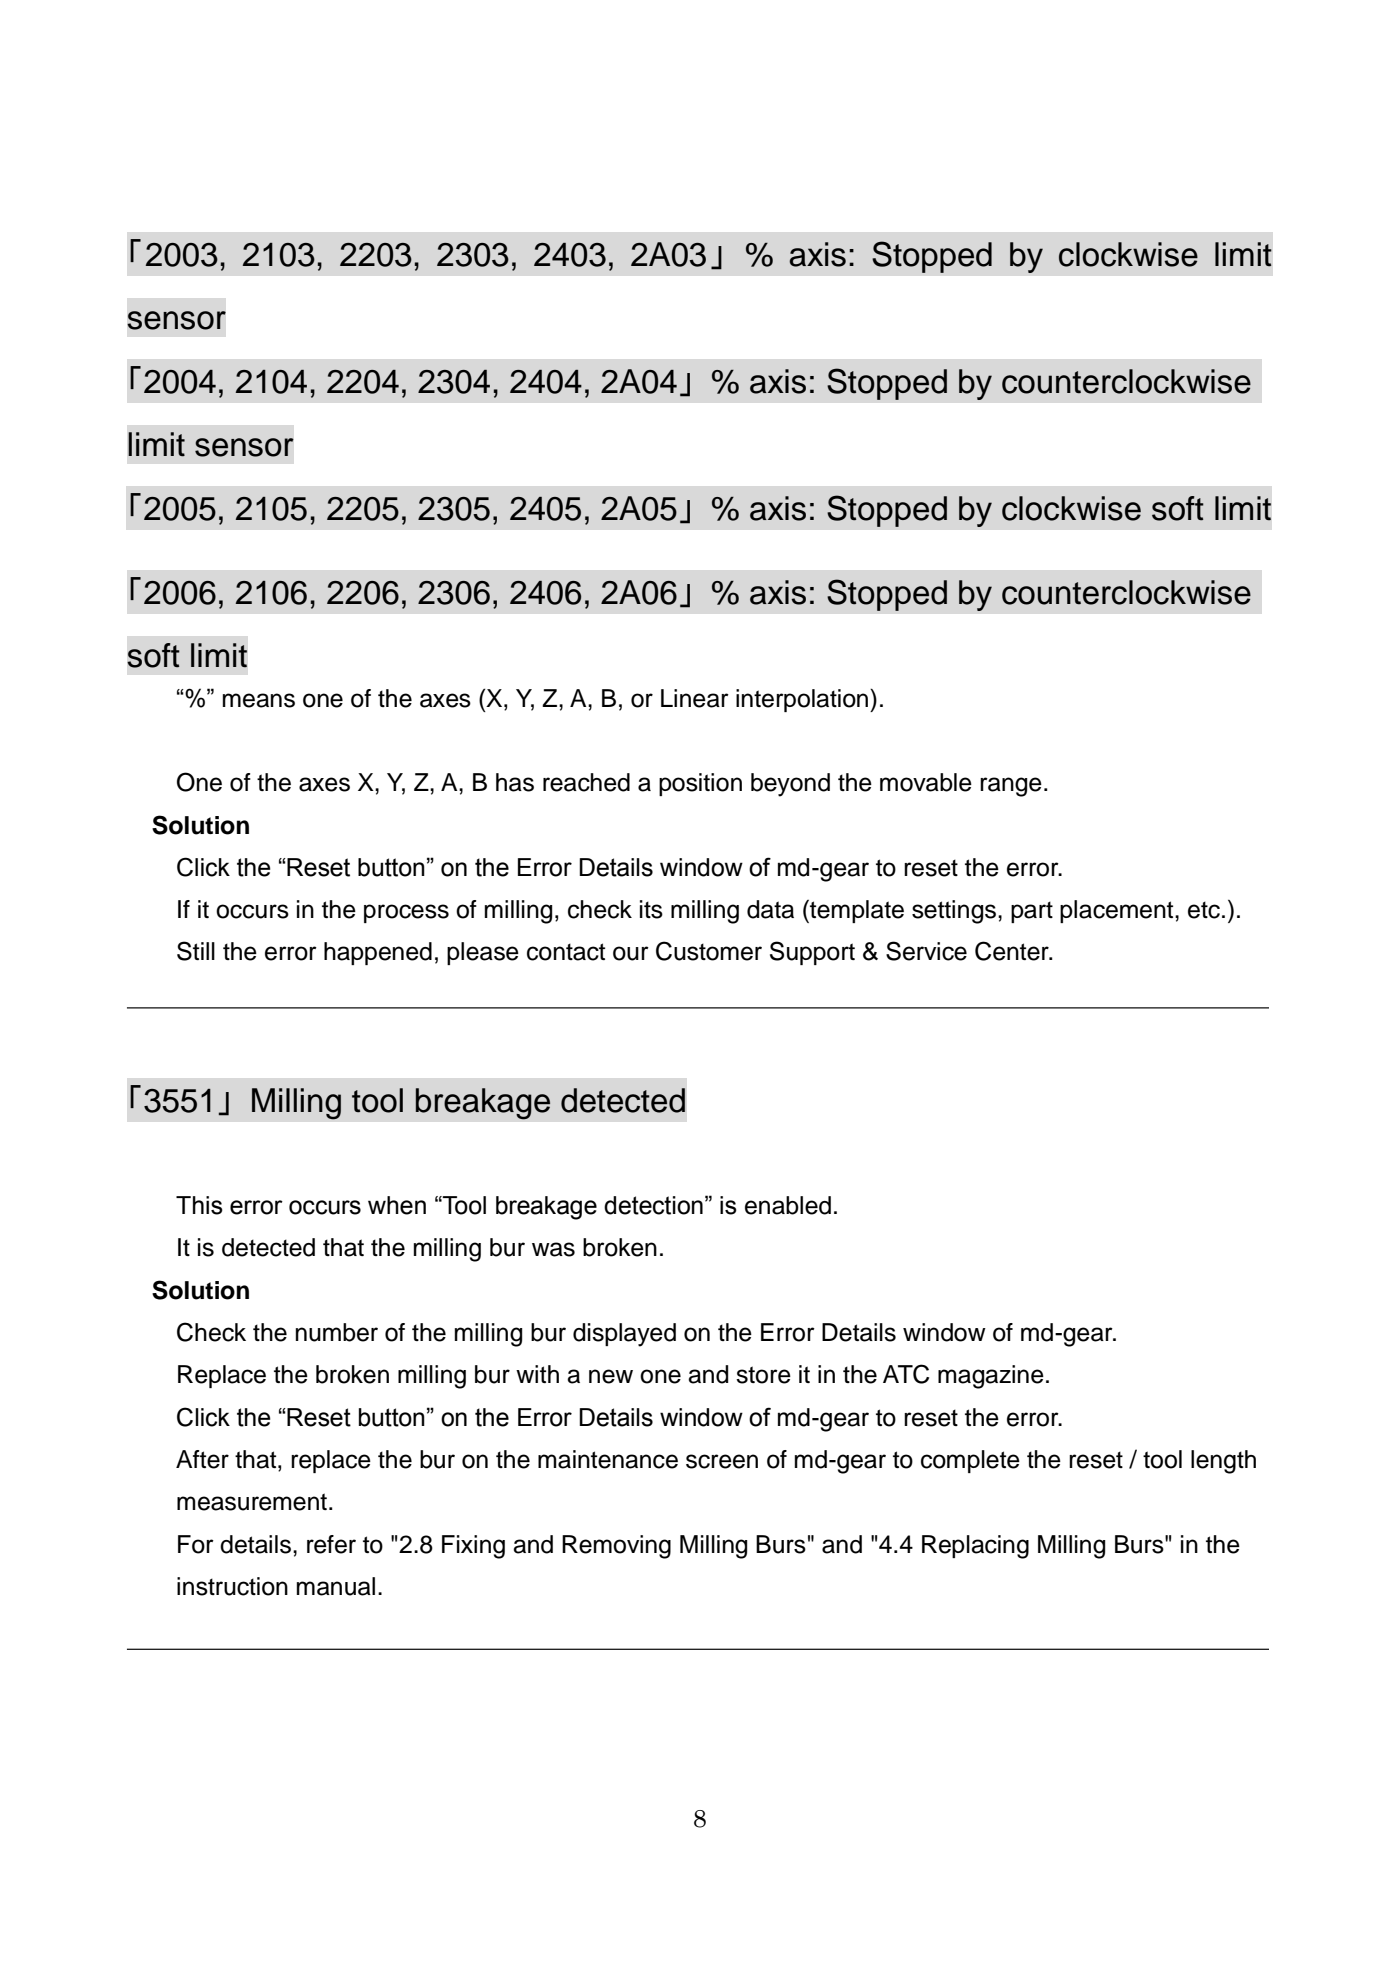  What do you see at coordinates (397, 1205) in the page?
I see `when` at bounding box center [397, 1205].
